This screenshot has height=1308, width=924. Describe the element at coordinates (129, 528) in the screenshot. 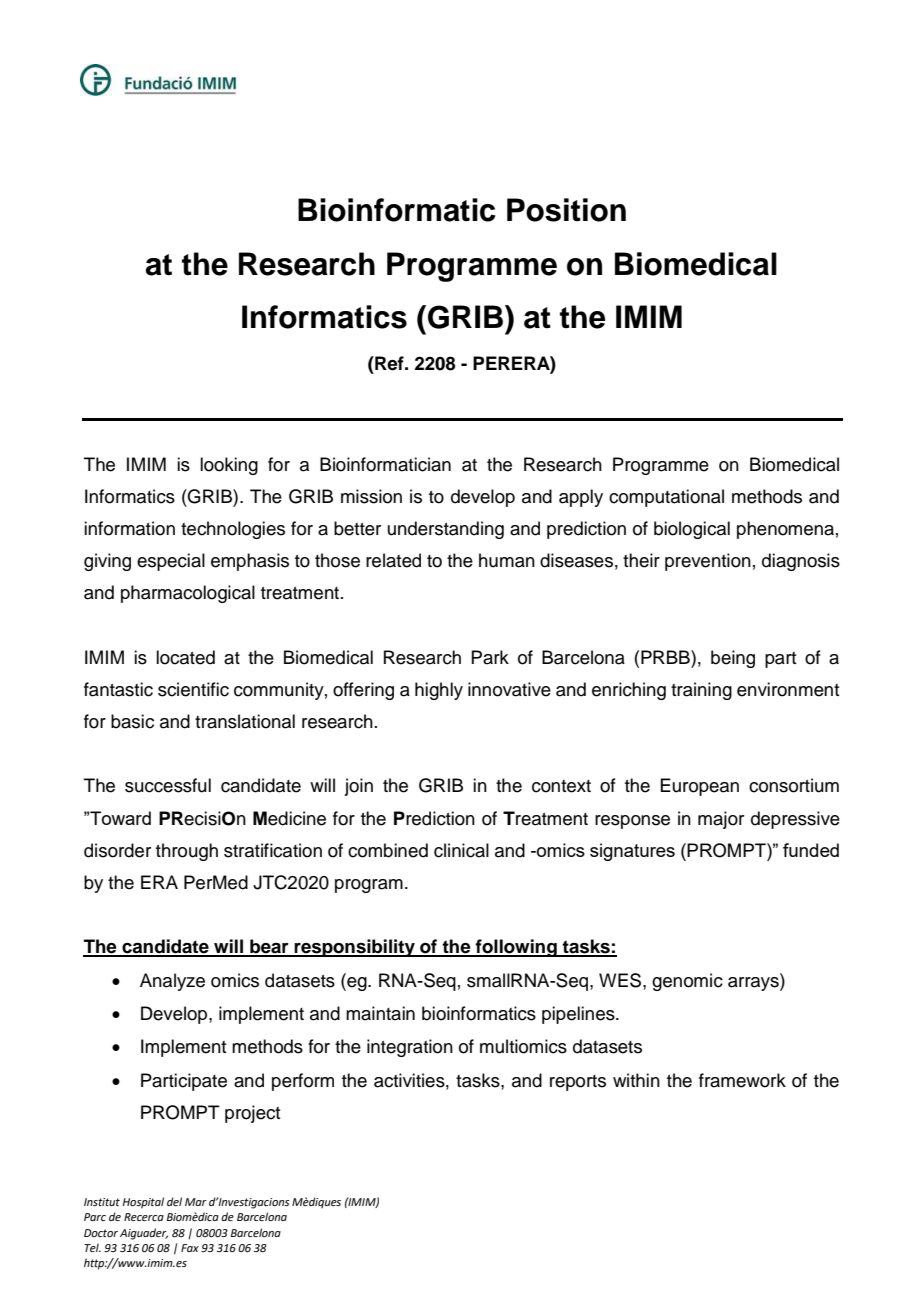

I see `information` at that location.
